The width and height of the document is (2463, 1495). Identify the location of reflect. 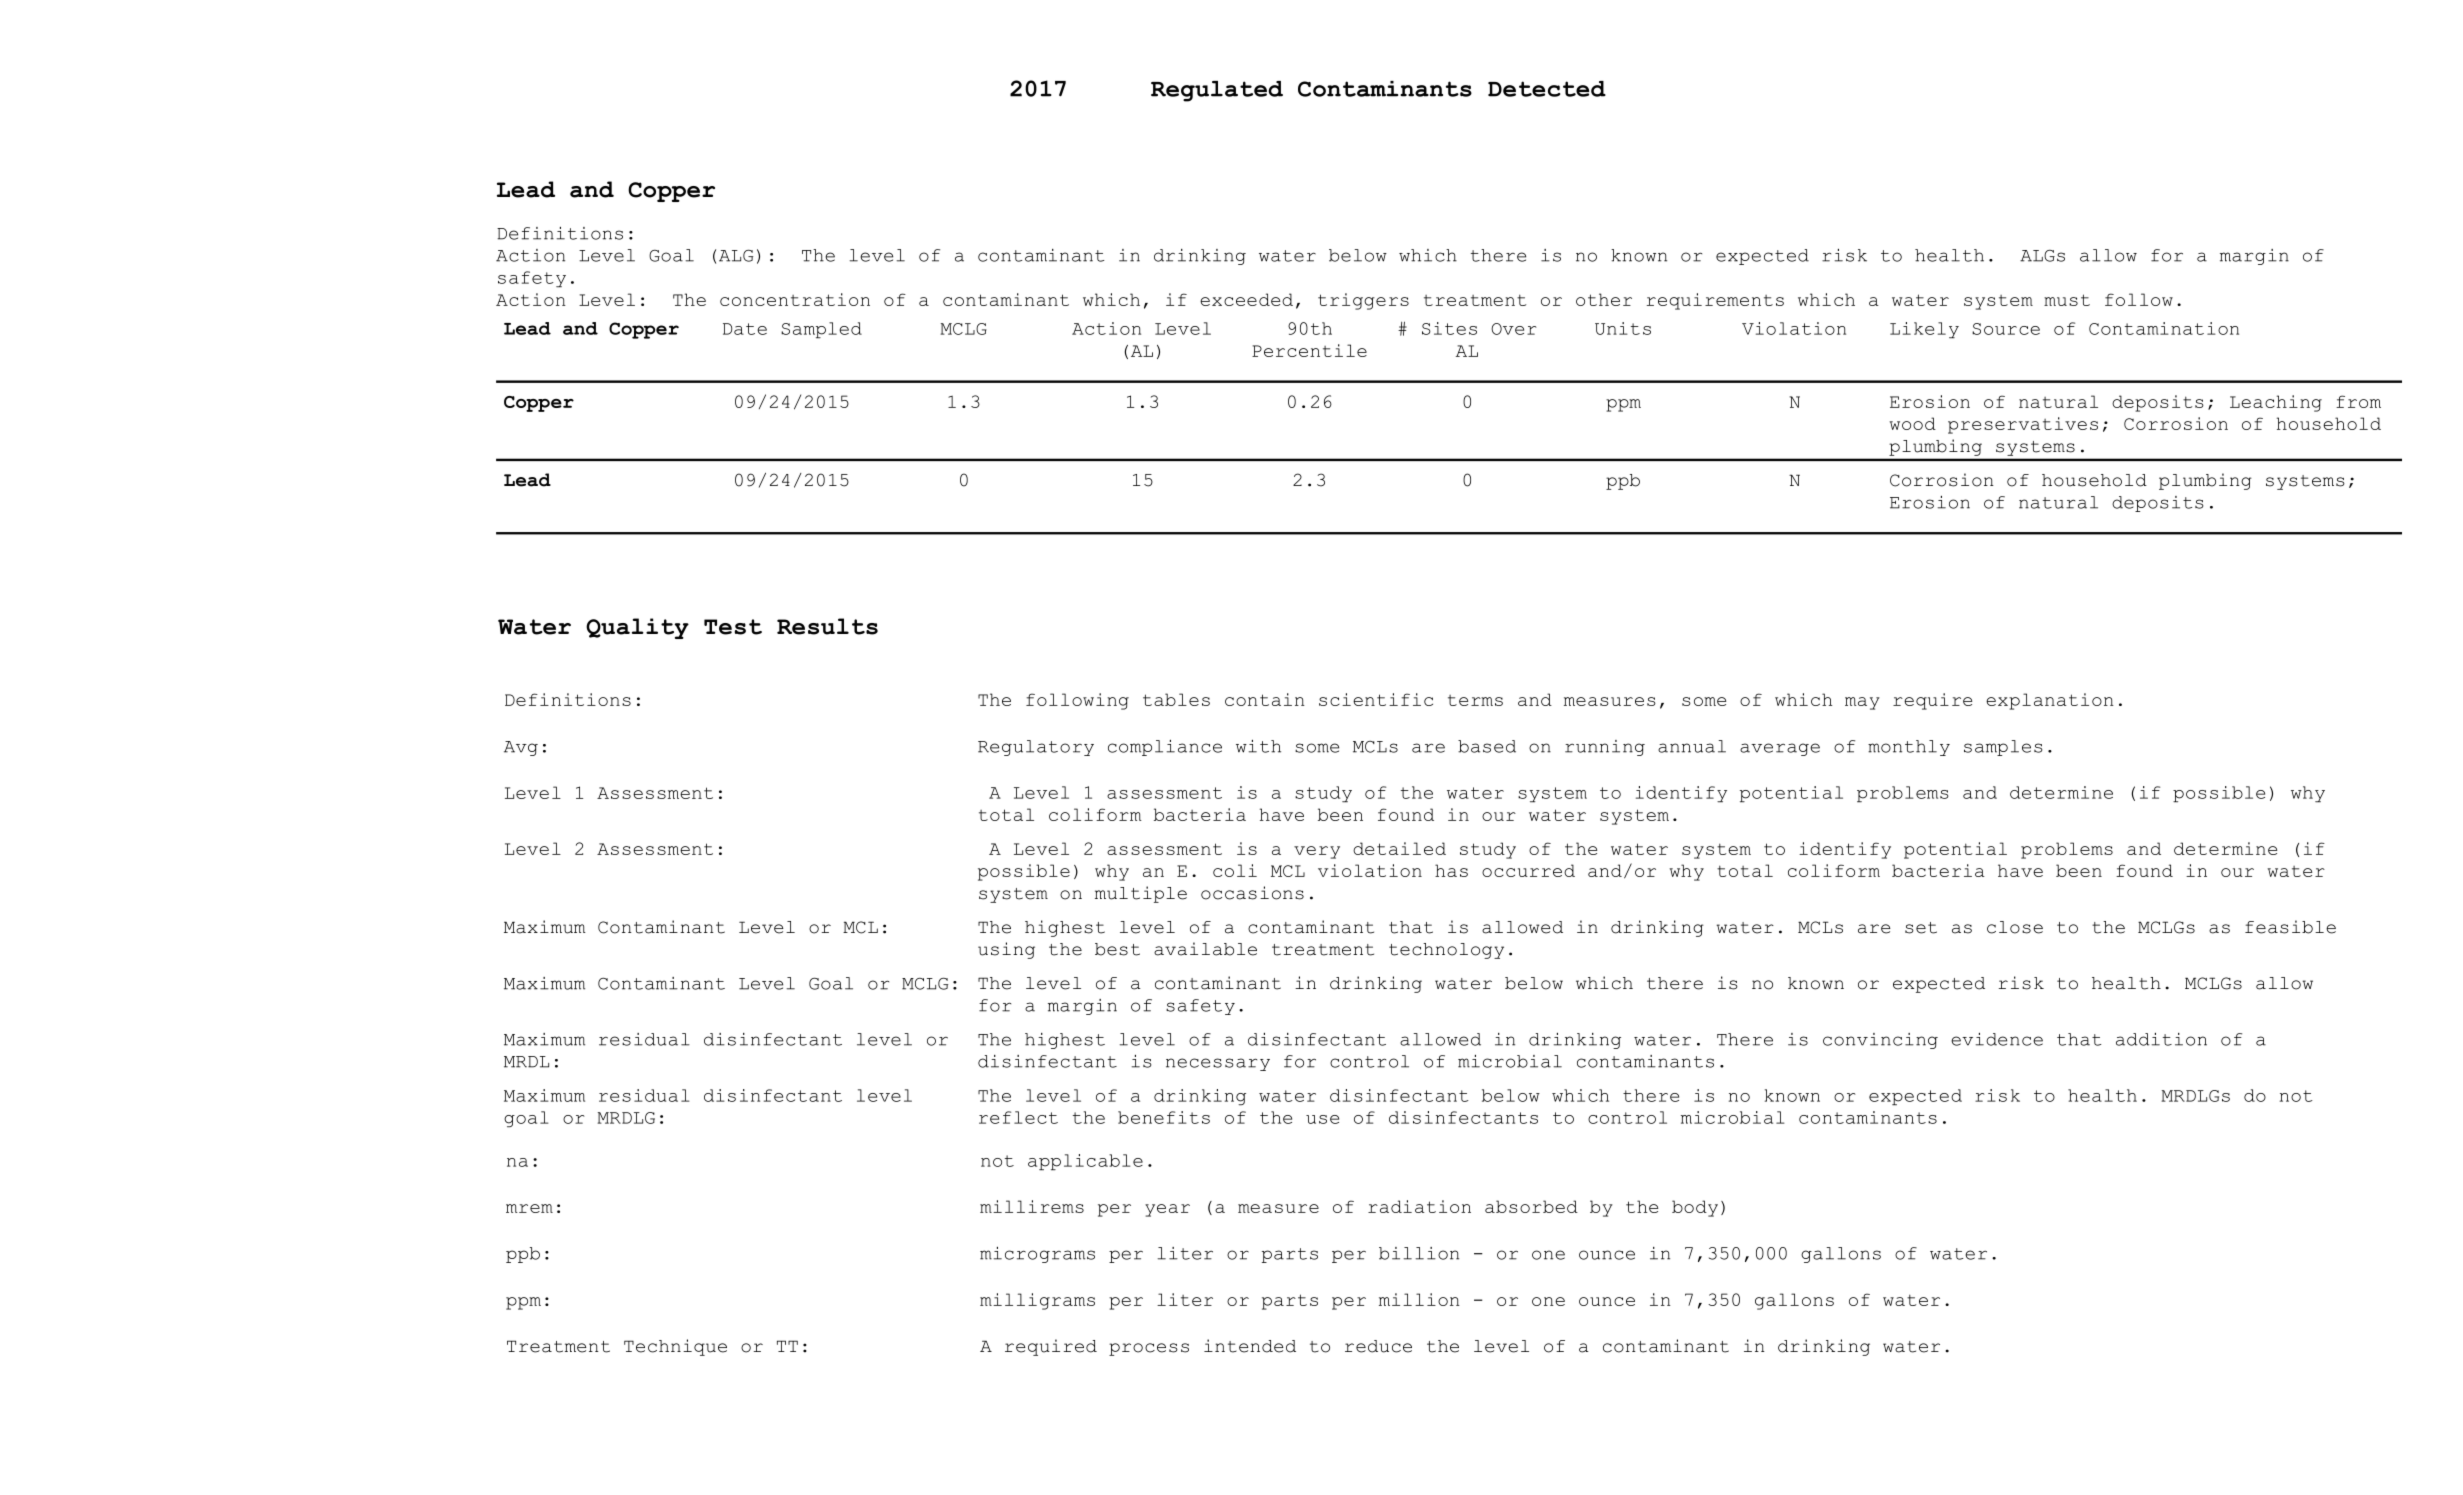
(1018, 1117).
